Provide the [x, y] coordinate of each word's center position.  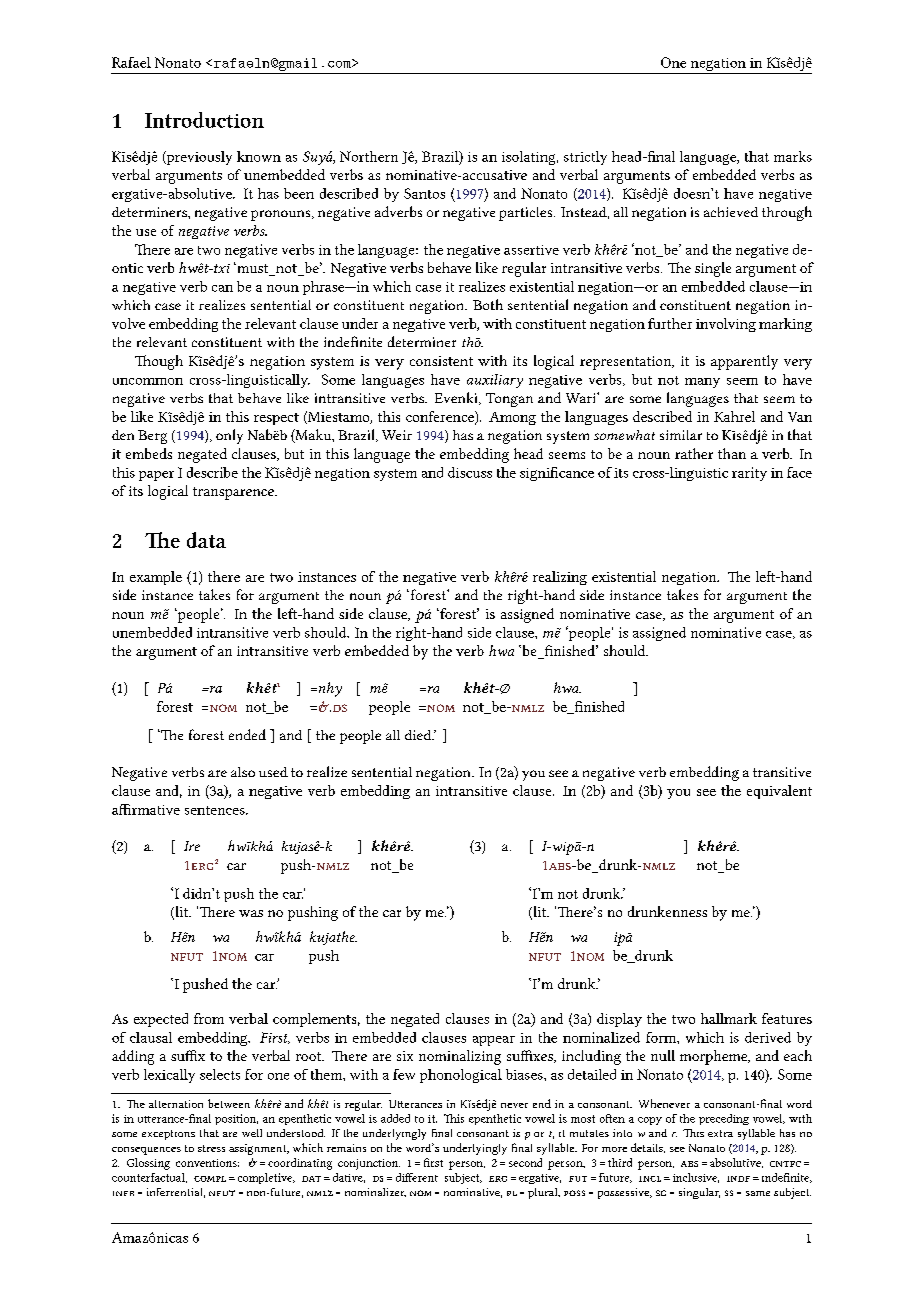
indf [738, 1179]
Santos [424, 193]
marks [793, 156]
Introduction [204, 120]
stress [211, 1148]
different [417, 1177]
